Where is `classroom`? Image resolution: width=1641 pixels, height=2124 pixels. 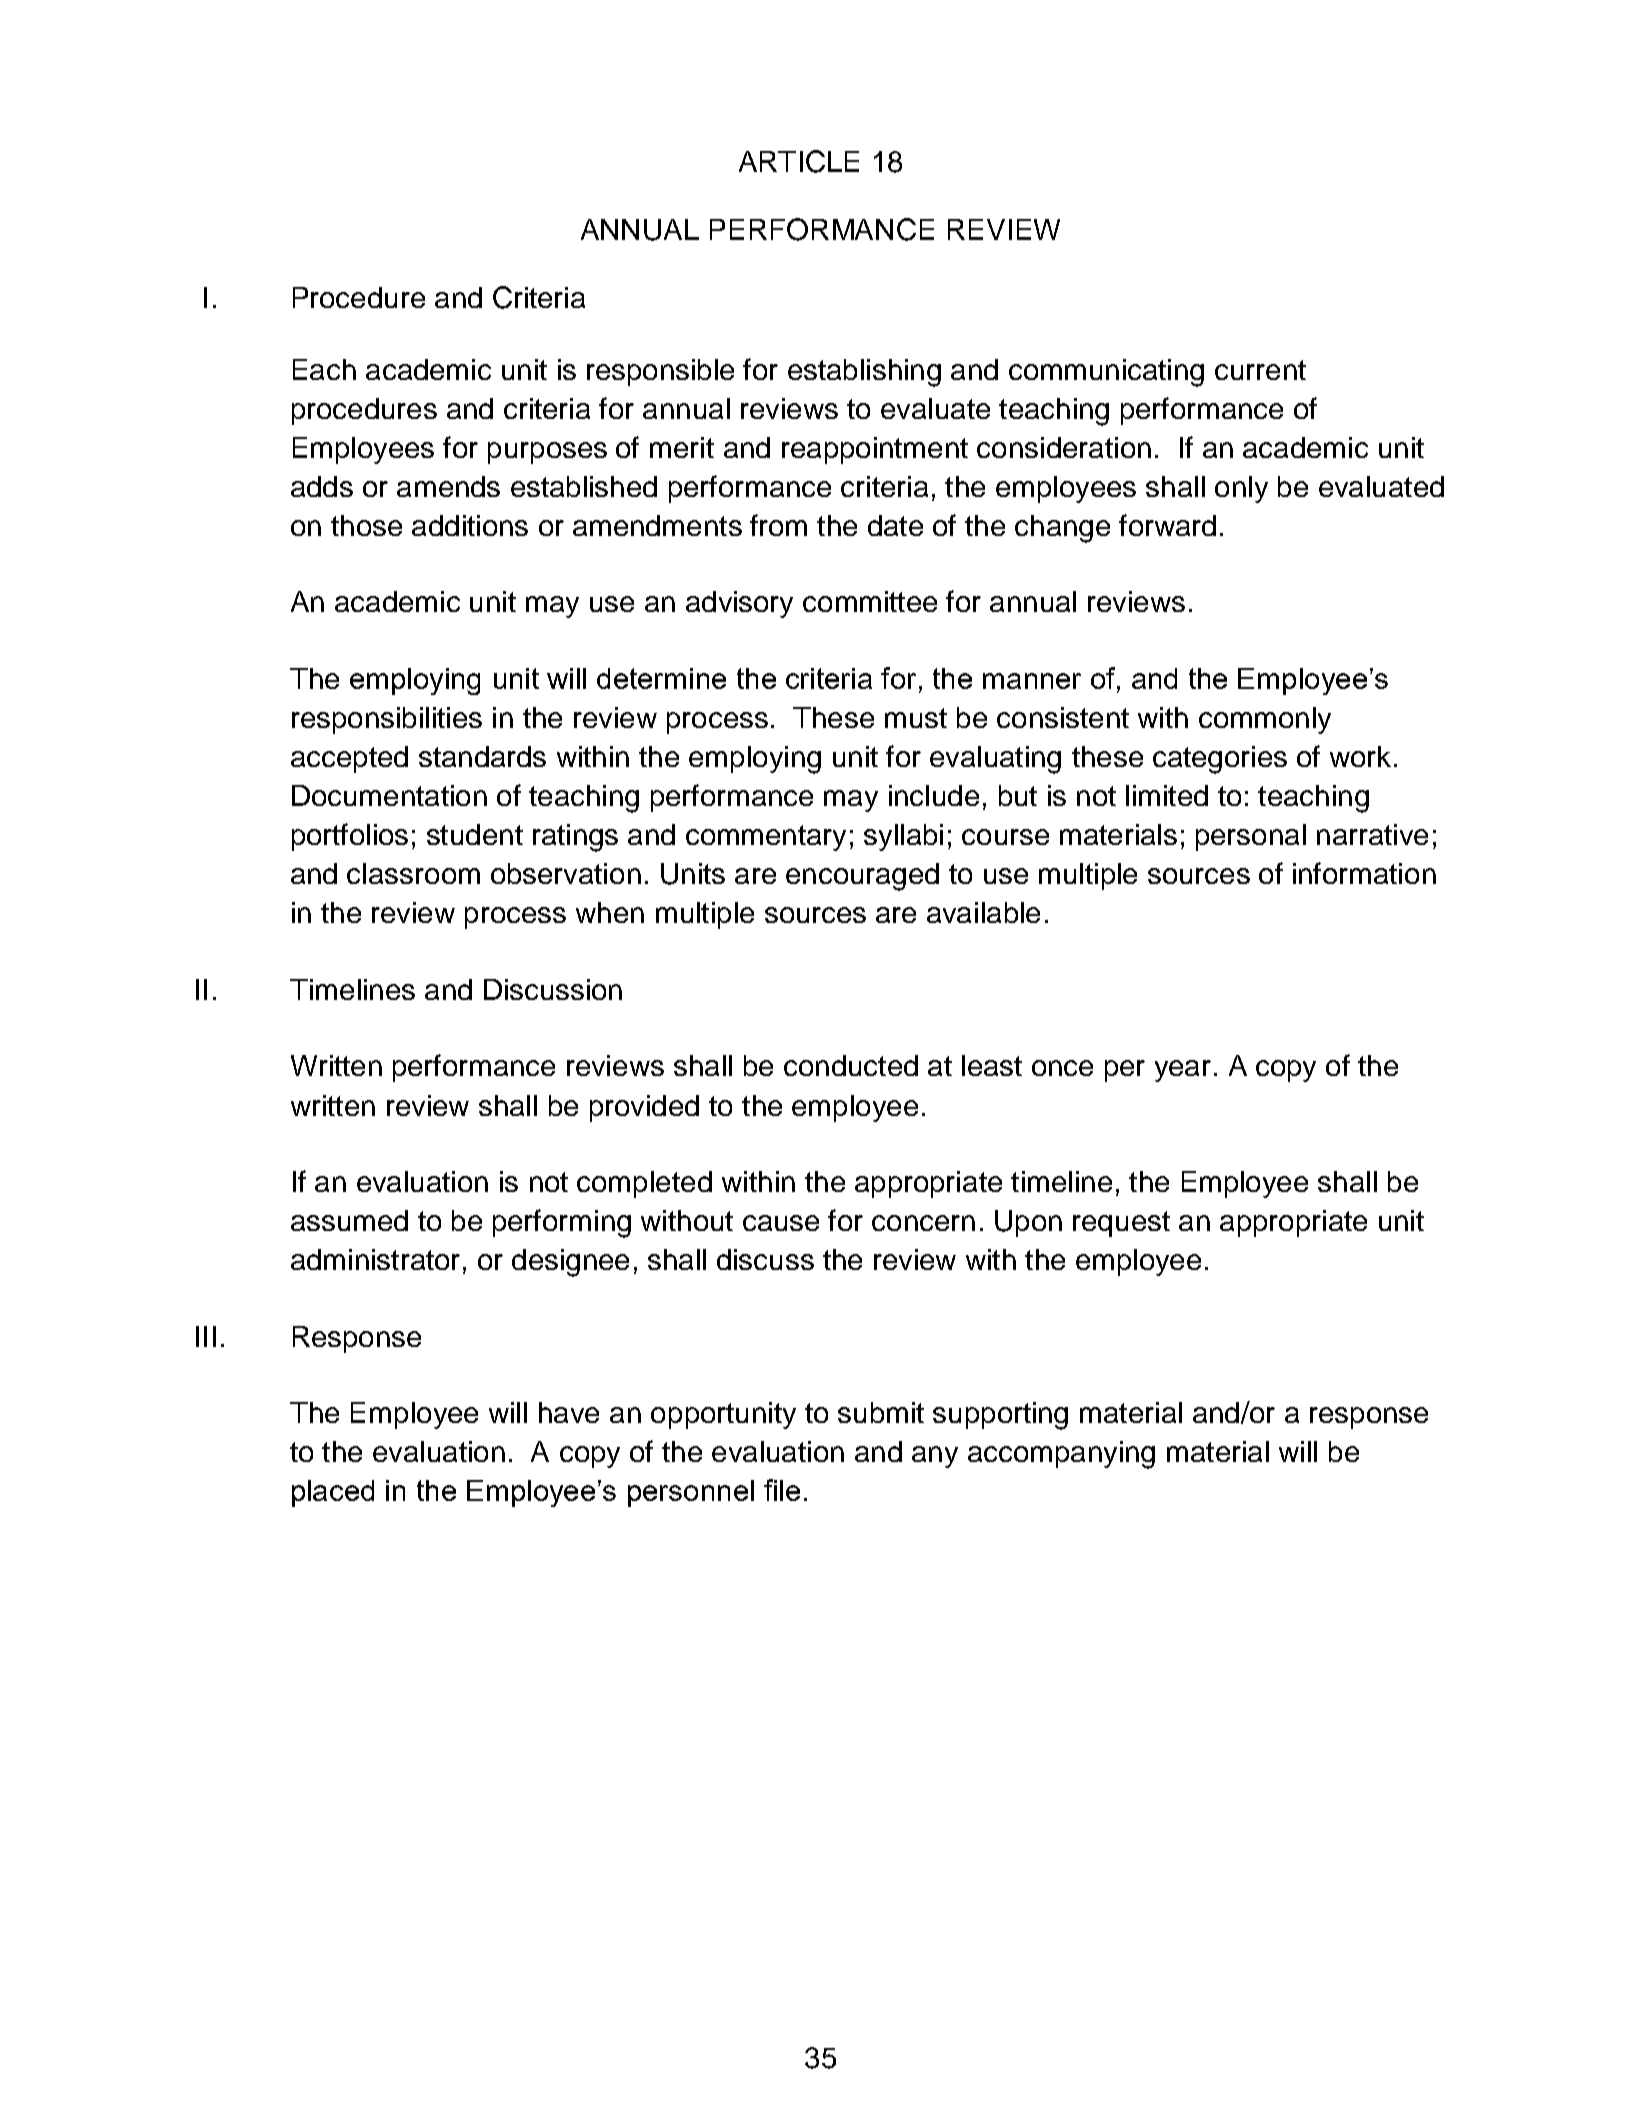 classroom is located at coordinates (413, 873).
